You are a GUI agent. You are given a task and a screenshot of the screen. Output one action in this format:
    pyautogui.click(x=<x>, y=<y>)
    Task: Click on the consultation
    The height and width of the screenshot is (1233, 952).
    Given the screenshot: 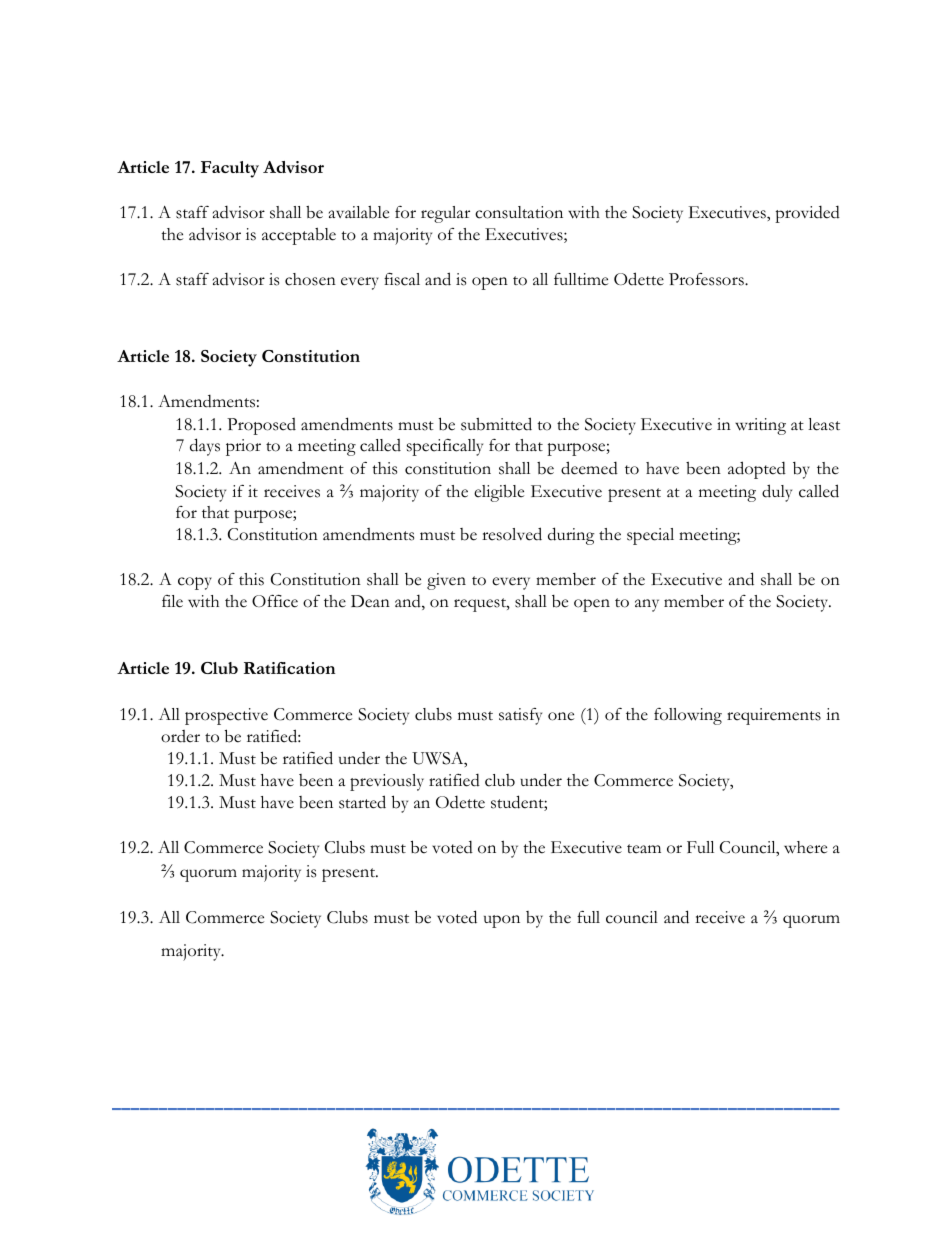 What is the action you would take?
    pyautogui.click(x=519, y=212)
